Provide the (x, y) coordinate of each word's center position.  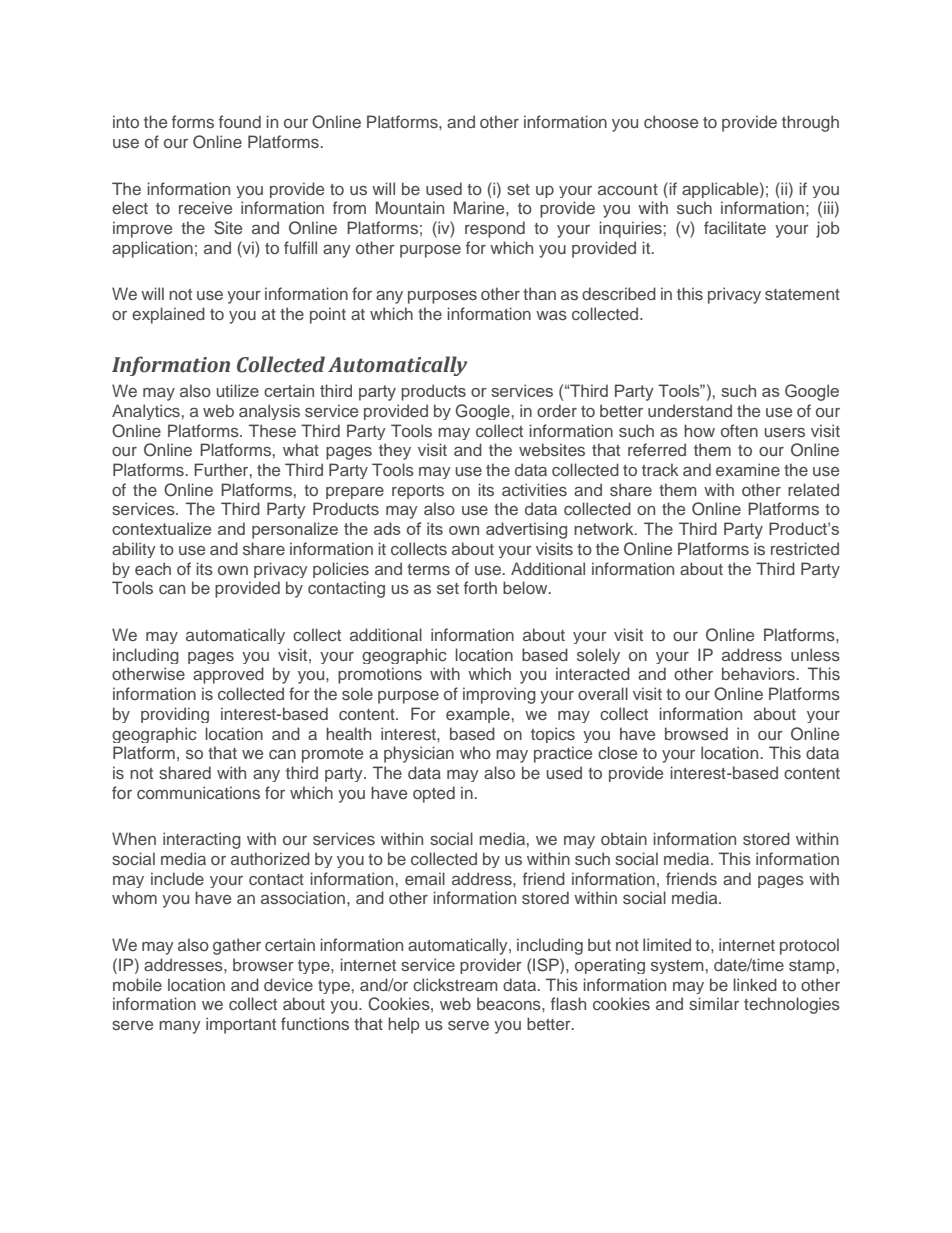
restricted (805, 548)
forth (480, 587)
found (240, 121)
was (551, 315)
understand (690, 410)
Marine (480, 207)
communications (198, 792)
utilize (238, 390)
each (153, 568)
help (404, 1025)
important (241, 1025)
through (810, 123)
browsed (696, 733)
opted (434, 794)
